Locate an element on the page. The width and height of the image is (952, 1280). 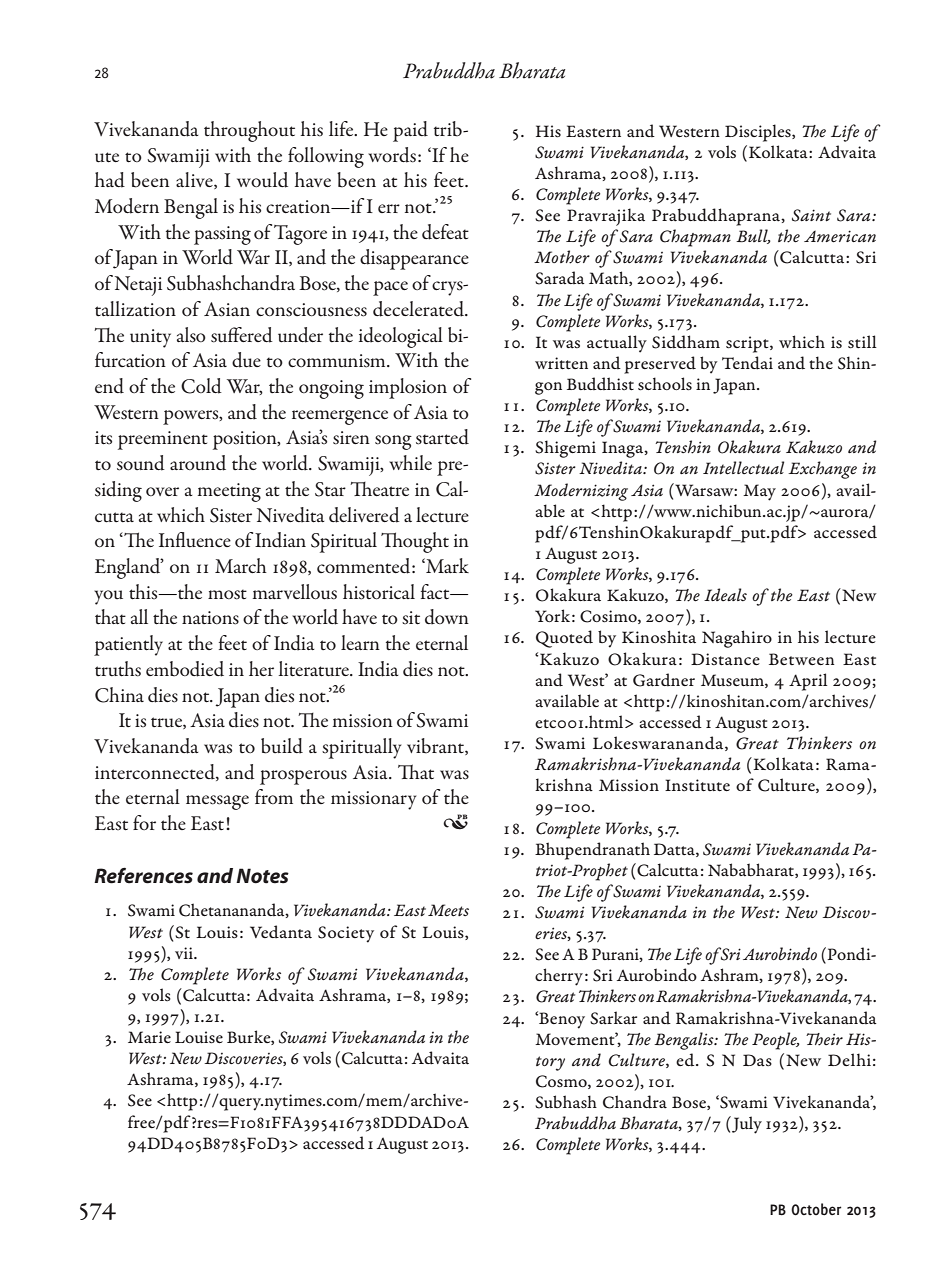
Disciples is located at coordinates (759, 133).
